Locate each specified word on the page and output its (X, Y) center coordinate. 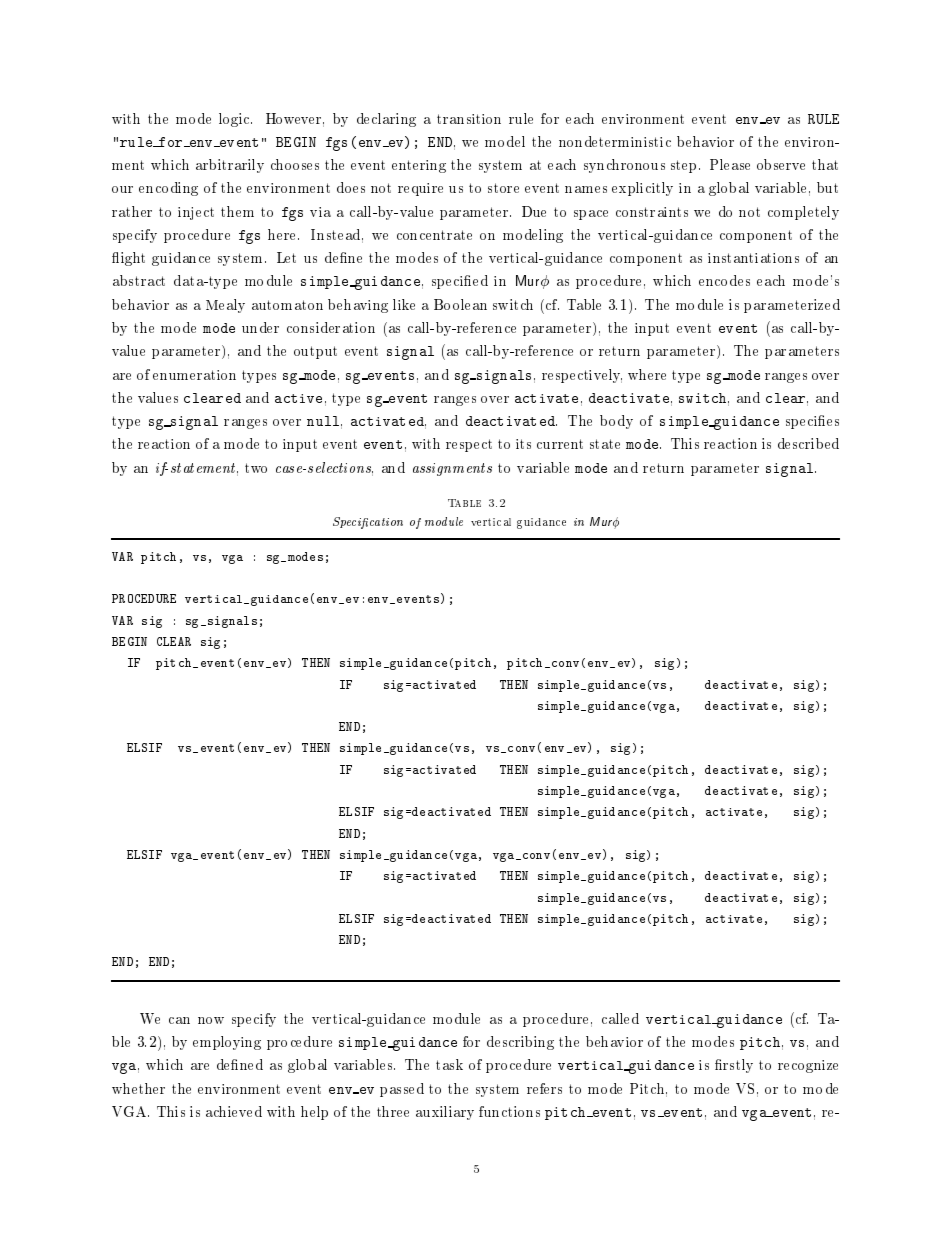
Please (730, 164)
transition (469, 119)
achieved (234, 1111)
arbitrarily (230, 166)
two (256, 468)
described (808, 443)
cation (386, 522)
